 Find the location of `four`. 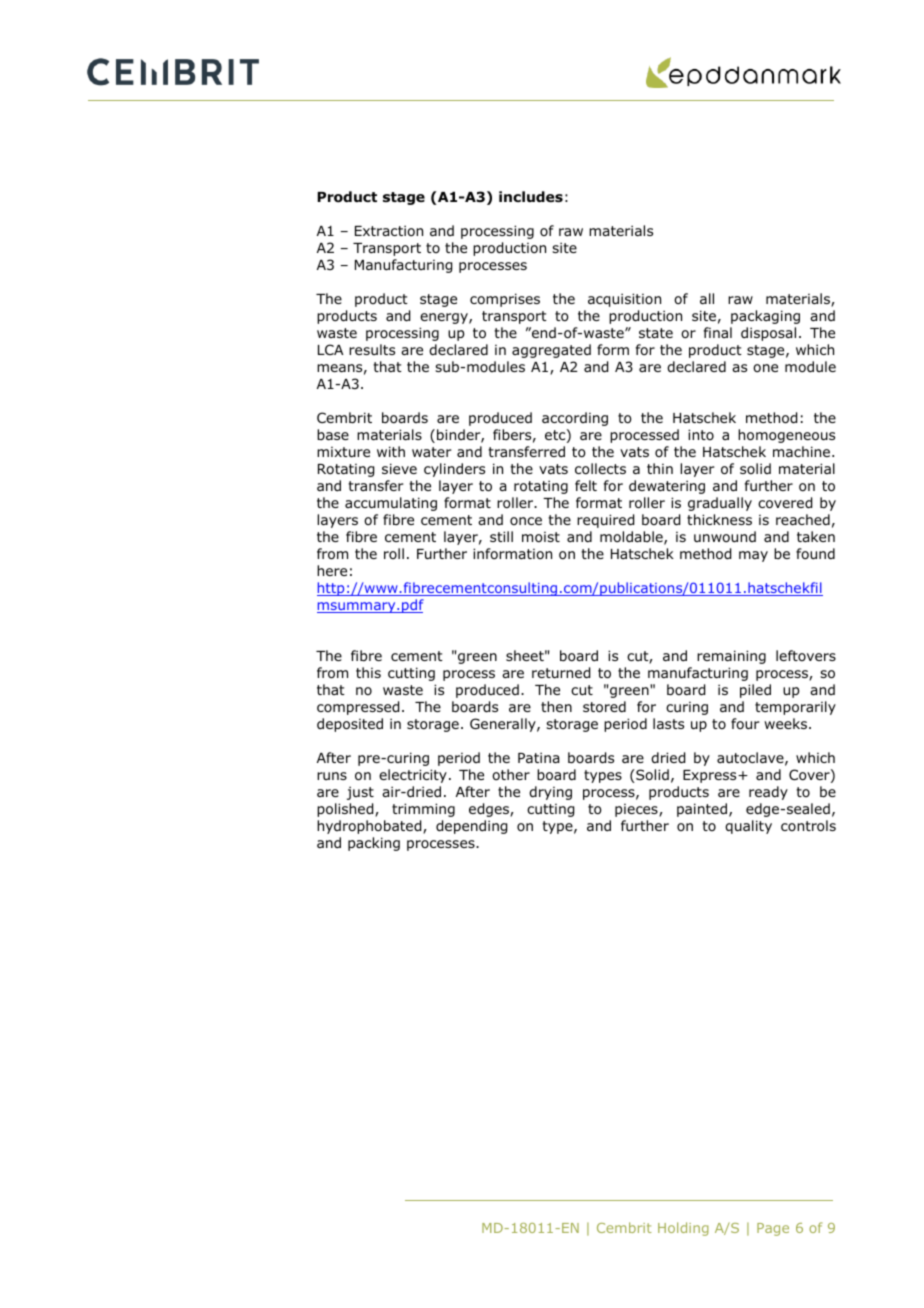

four is located at coordinates (745, 723).
